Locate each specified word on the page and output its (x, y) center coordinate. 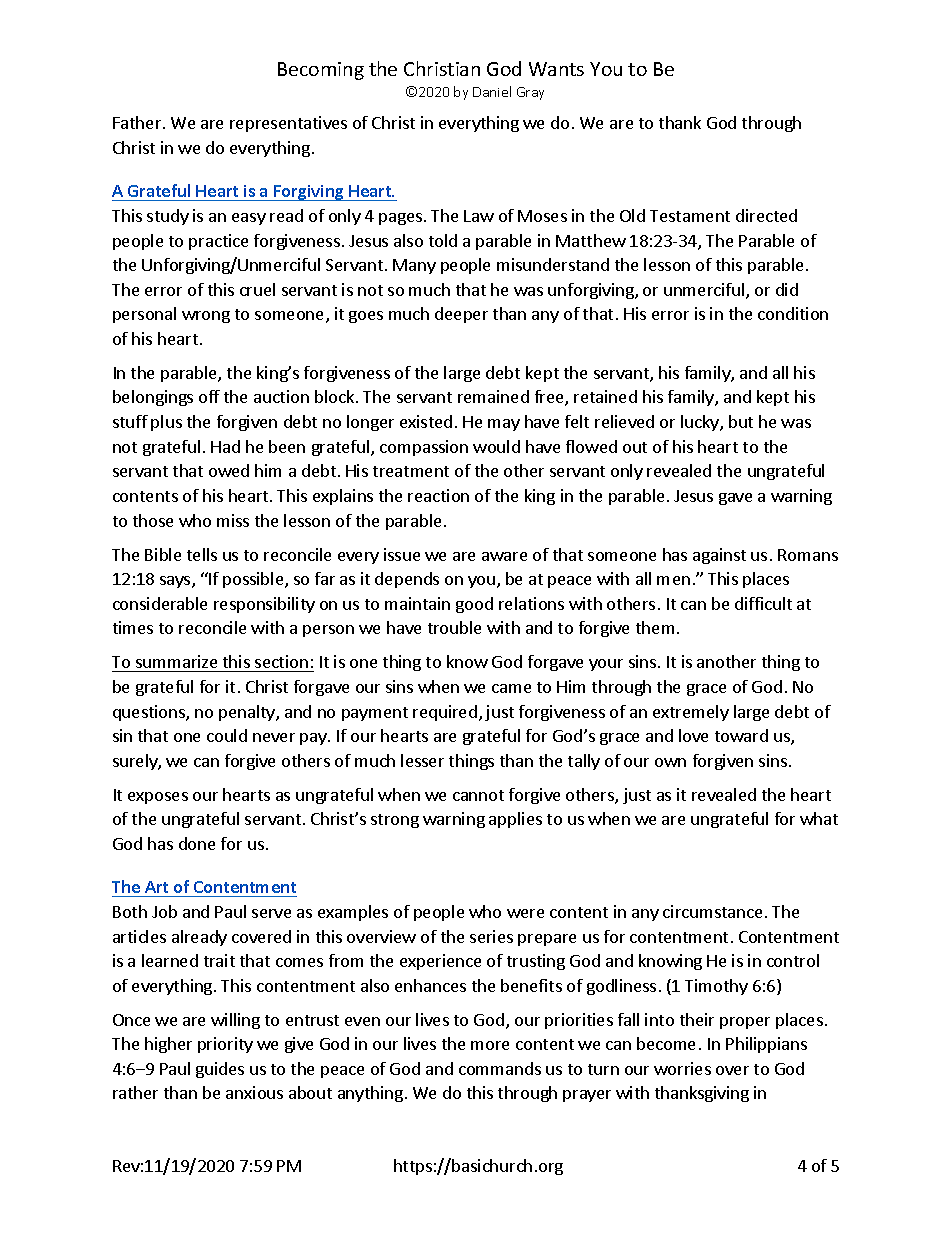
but (741, 421)
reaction (438, 495)
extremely (691, 713)
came (511, 688)
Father (138, 122)
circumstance (712, 911)
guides (220, 1070)
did (787, 289)
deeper (461, 315)
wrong (206, 317)
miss (233, 520)
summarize (177, 663)
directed (766, 215)
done (197, 843)
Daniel (492, 91)
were (525, 913)
